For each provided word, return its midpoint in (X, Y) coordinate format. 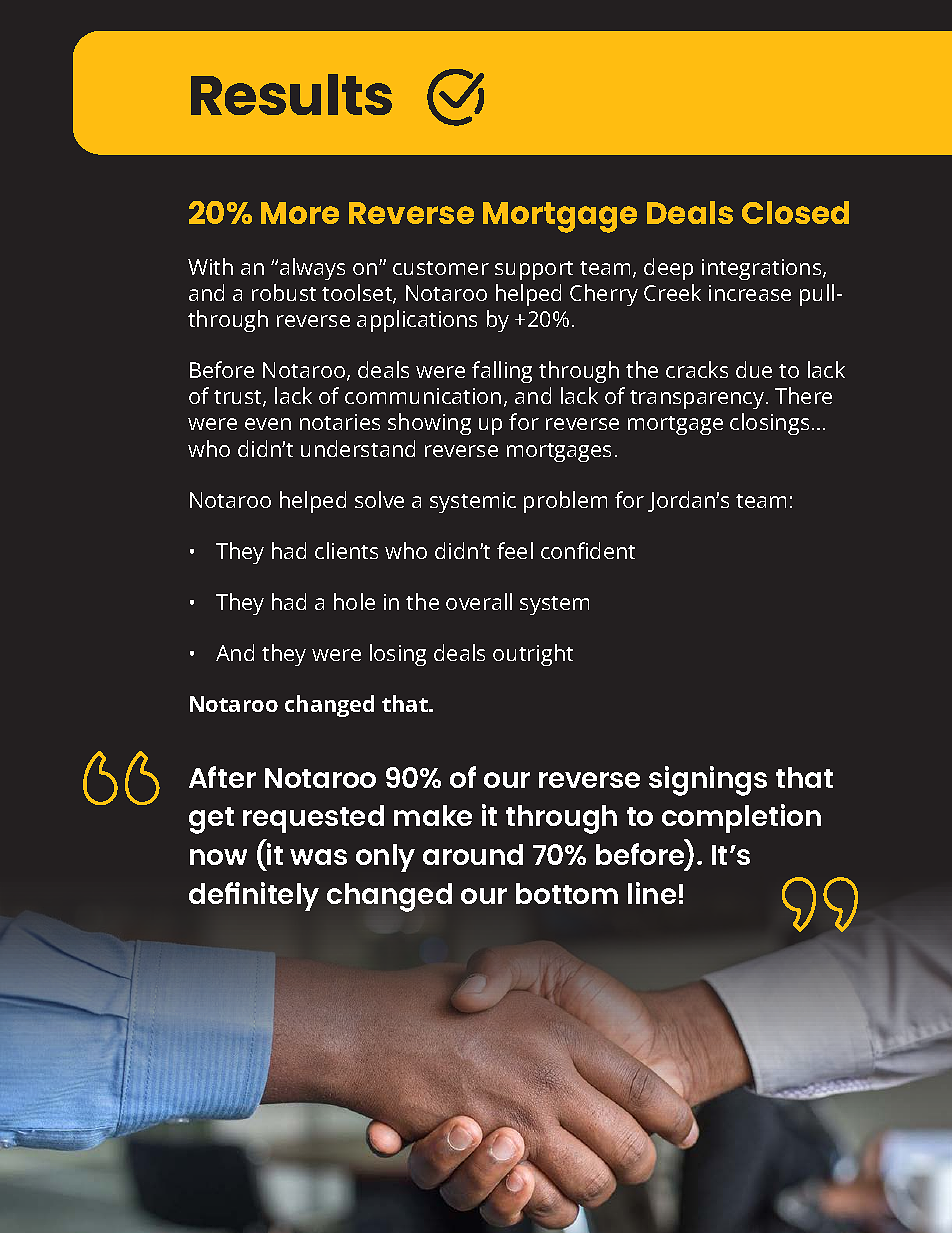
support (534, 270)
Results (291, 94)
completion (741, 818)
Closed (795, 212)
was (318, 857)
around (473, 854)
